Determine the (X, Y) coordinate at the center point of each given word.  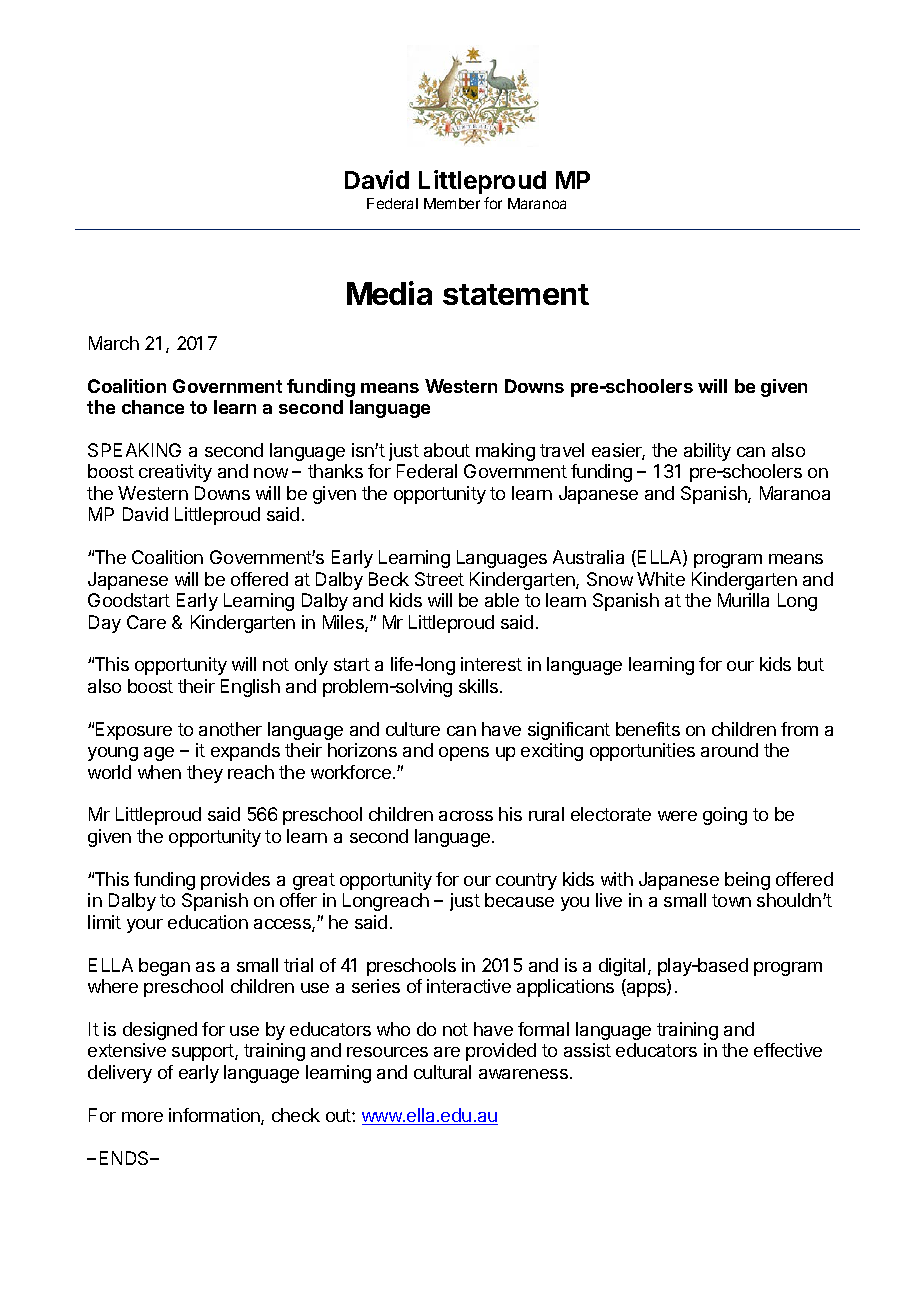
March (114, 343)
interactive (469, 986)
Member (452, 203)
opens (464, 754)
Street (439, 579)
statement (516, 294)
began (164, 967)
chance (153, 407)
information (215, 1116)
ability (707, 452)
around (729, 750)
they (205, 774)
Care (146, 622)
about (447, 450)
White (661, 579)
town (731, 900)
